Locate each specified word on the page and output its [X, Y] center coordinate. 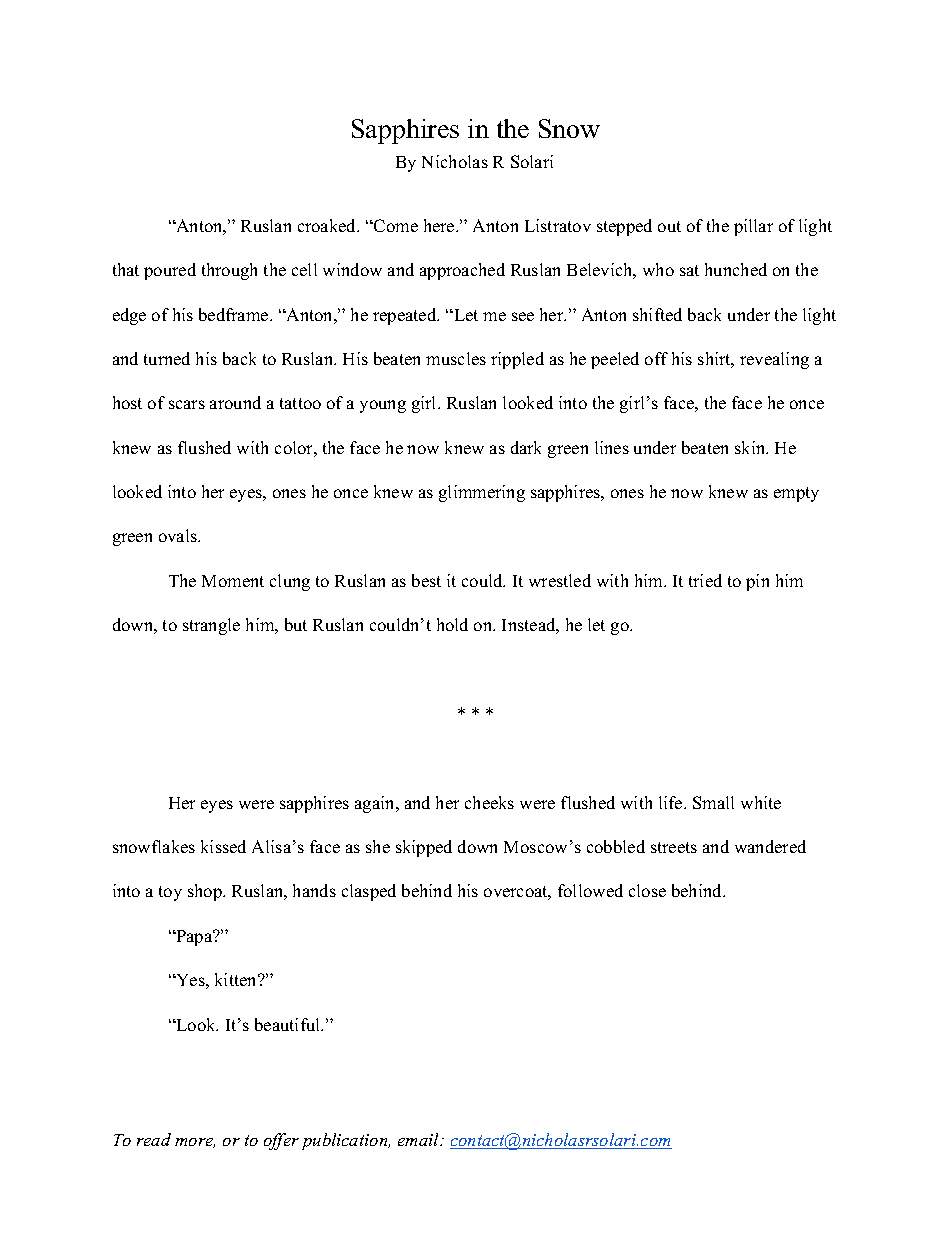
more [195, 1143]
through [229, 271]
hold [452, 624]
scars [187, 404]
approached [462, 271]
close [647, 890]
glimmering [482, 493]
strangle [211, 626]
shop [206, 892]
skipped [424, 848]
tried [705, 580]
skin [751, 447]
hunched [736, 269]
